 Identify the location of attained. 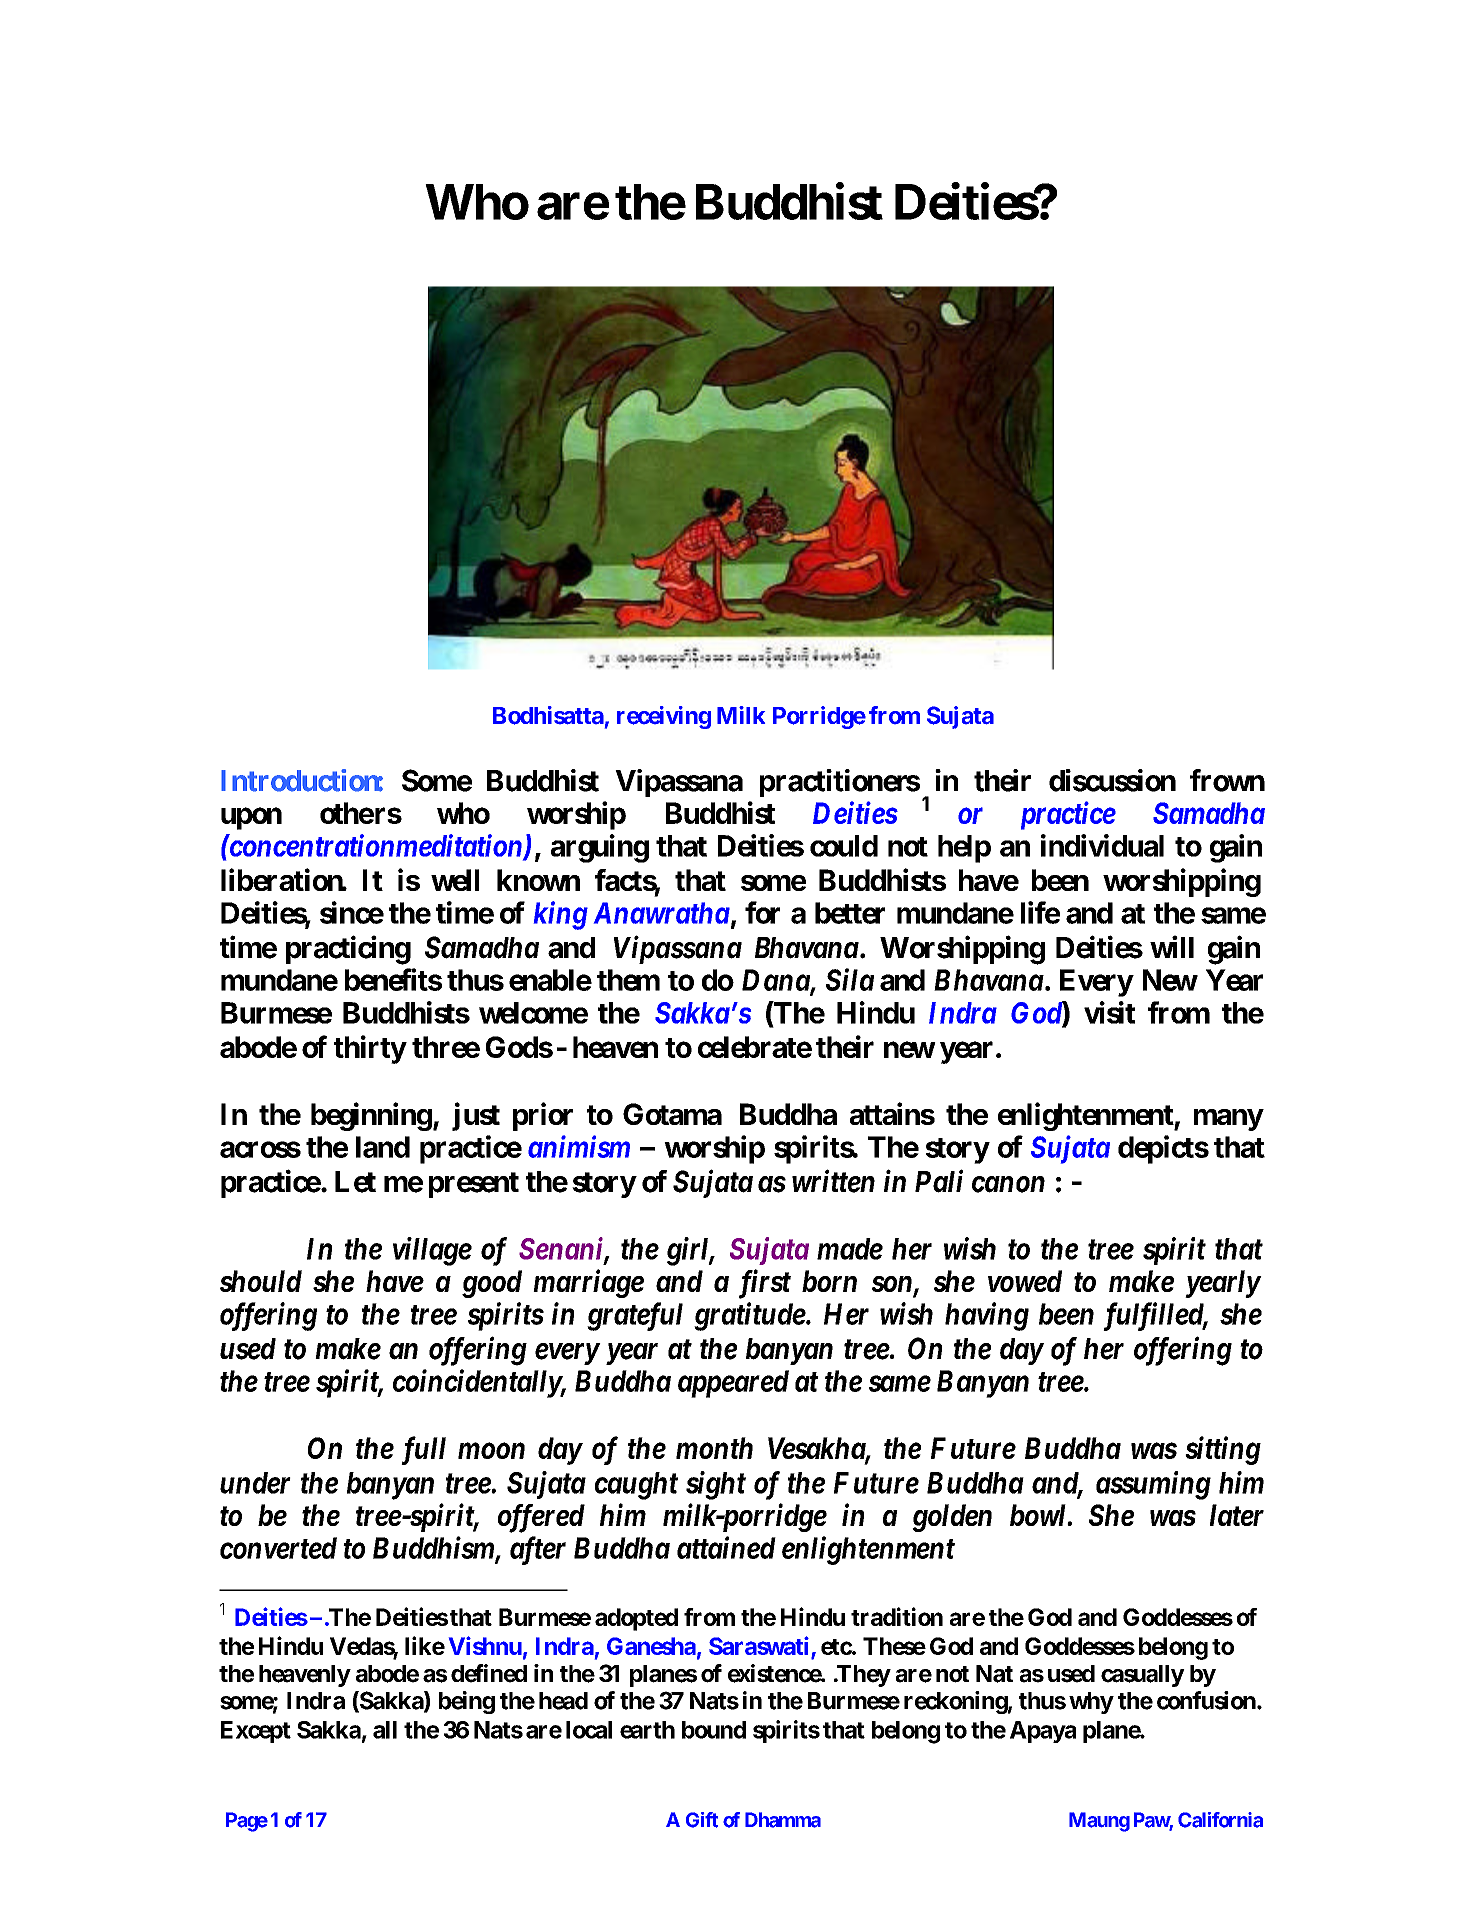
(726, 1547).
